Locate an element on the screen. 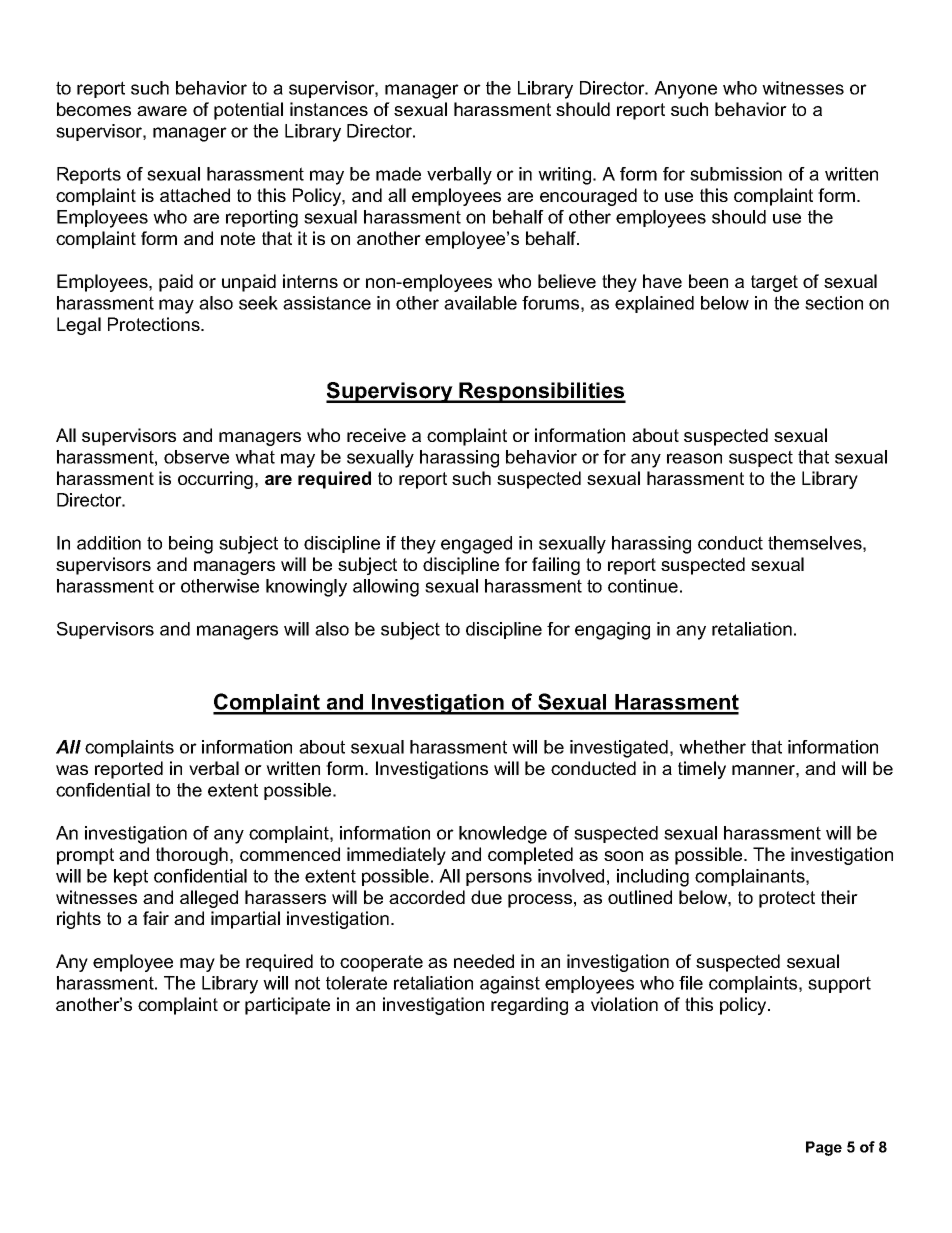  regarding is located at coordinates (529, 1006).
